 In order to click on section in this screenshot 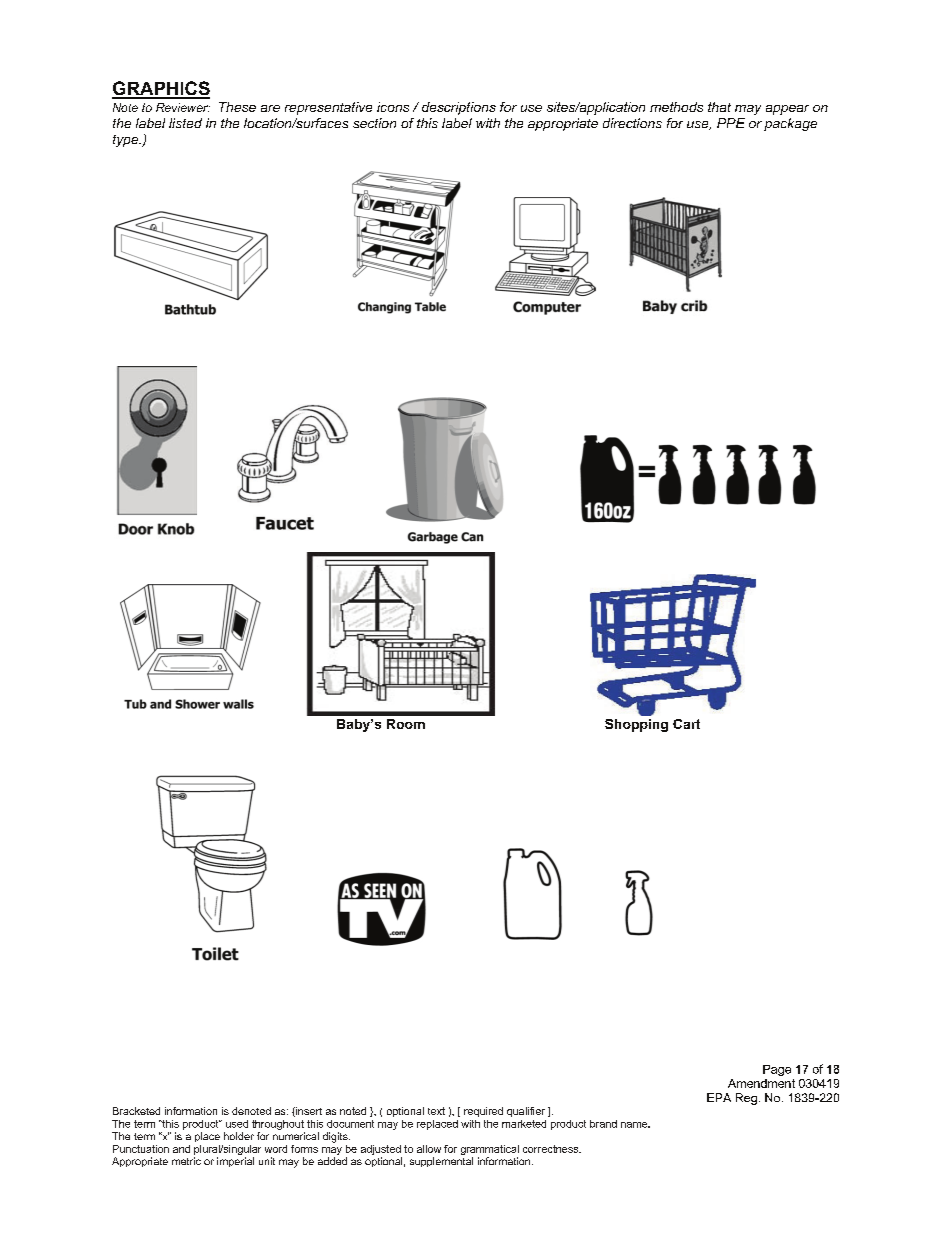, I will do `click(374, 123)`.
